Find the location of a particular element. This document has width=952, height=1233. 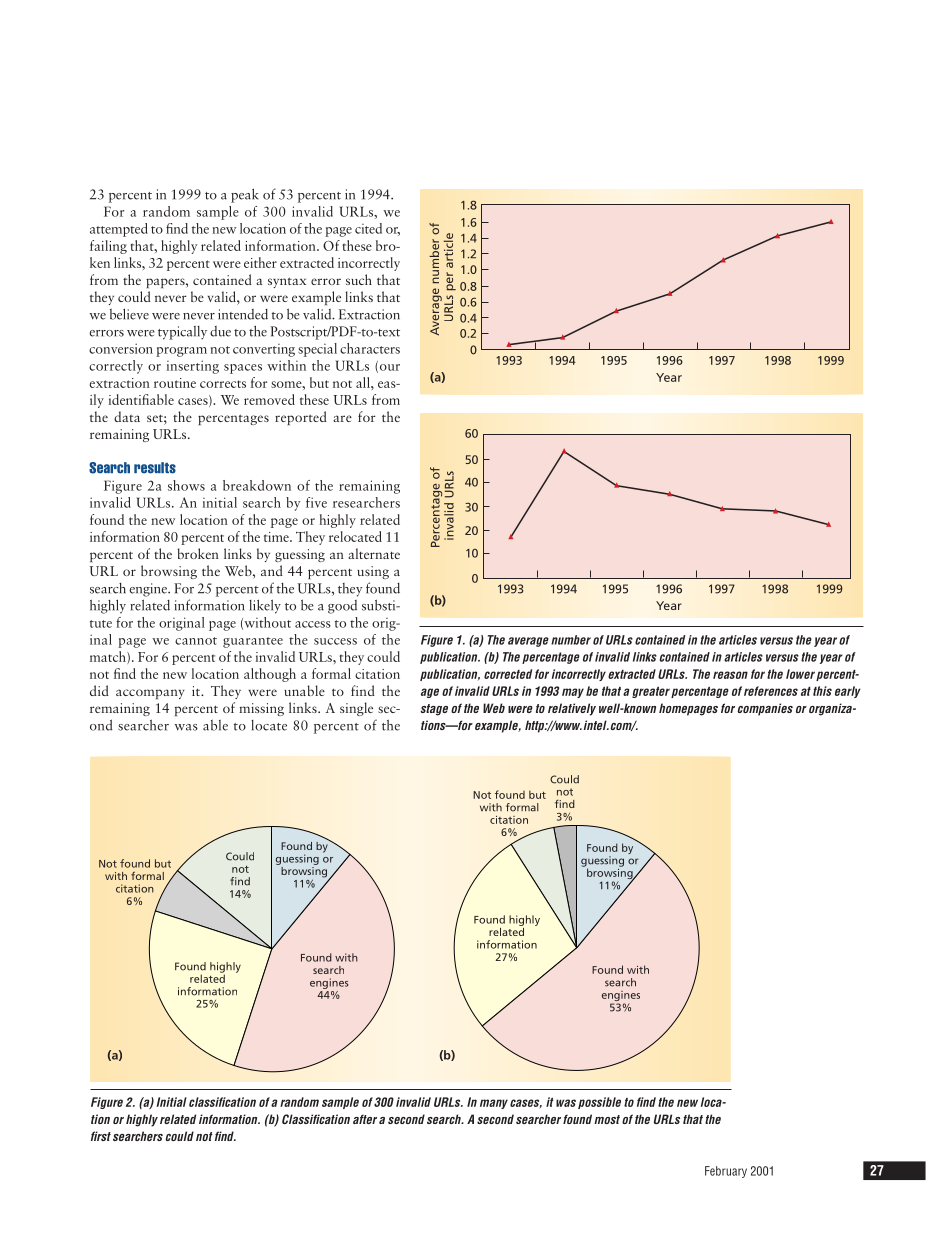

accompany is located at coordinates (150, 694).
